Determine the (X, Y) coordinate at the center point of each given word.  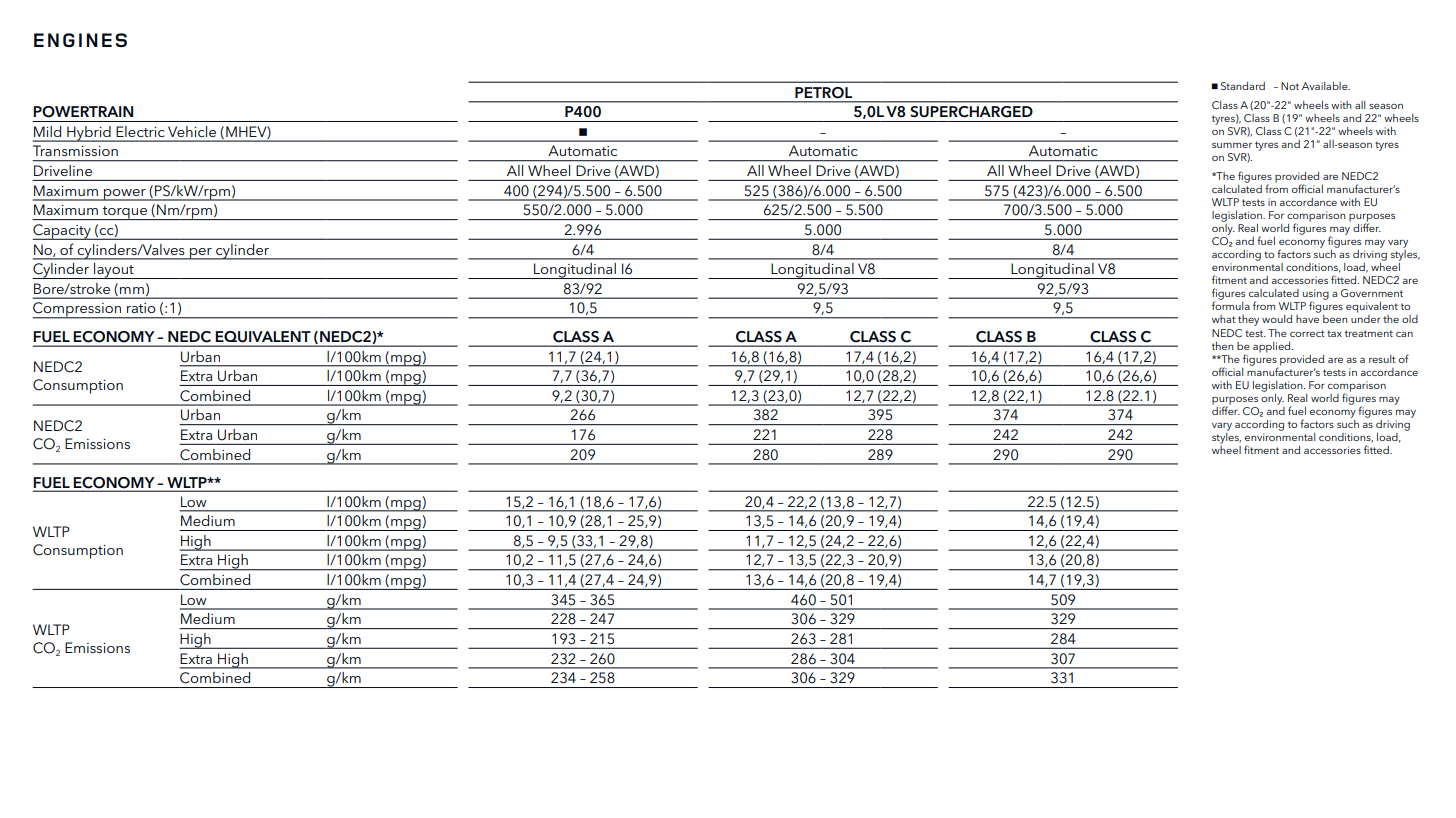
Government (1372, 293)
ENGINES (80, 40)
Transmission (75, 150)
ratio (141, 308)
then (1222, 346)
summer (1232, 145)
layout (114, 271)
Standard (1243, 86)
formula (1231, 305)
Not (1290, 86)
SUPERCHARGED (971, 111)
